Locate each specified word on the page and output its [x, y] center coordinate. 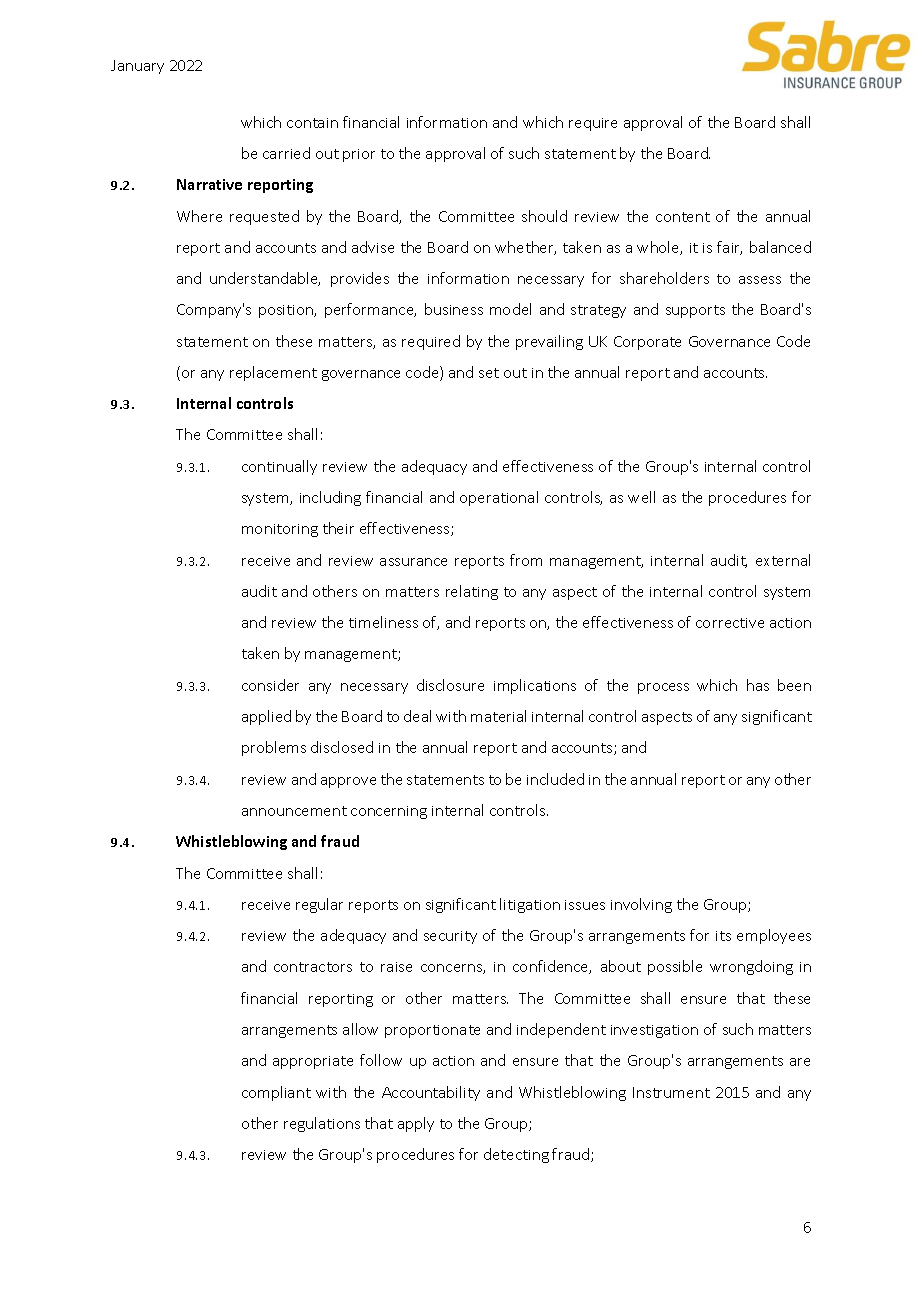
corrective [730, 623]
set [489, 373]
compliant [276, 1093]
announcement [294, 811]
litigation [530, 905]
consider [270, 685]
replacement [273, 373]
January [137, 67]
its [723, 936]
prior [359, 155]
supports [695, 311]
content [683, 217]
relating [472, 592]
